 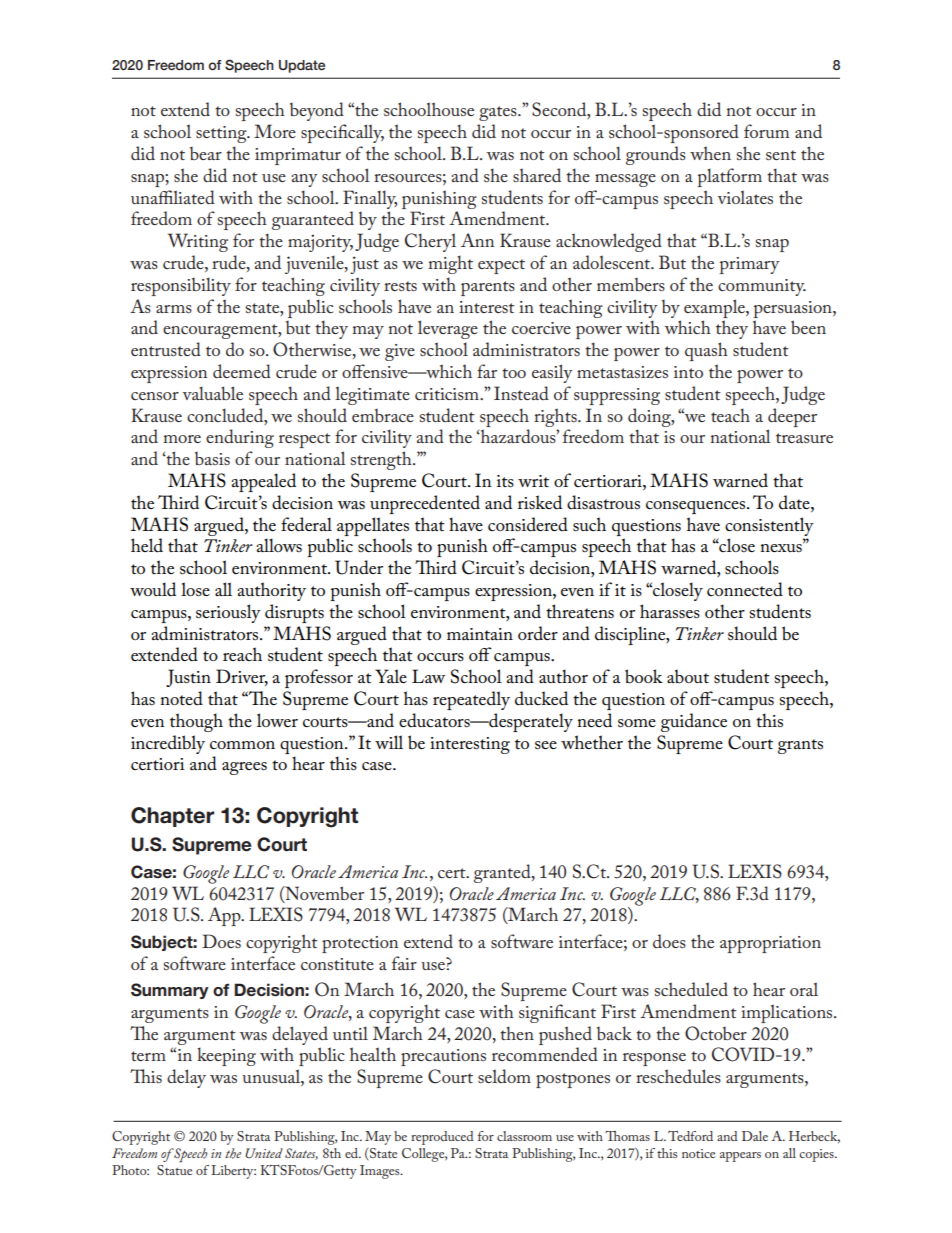 What do you see at coordinates (264, 1153) in the image?
I see `United` at bounding box center [264, 1153].
